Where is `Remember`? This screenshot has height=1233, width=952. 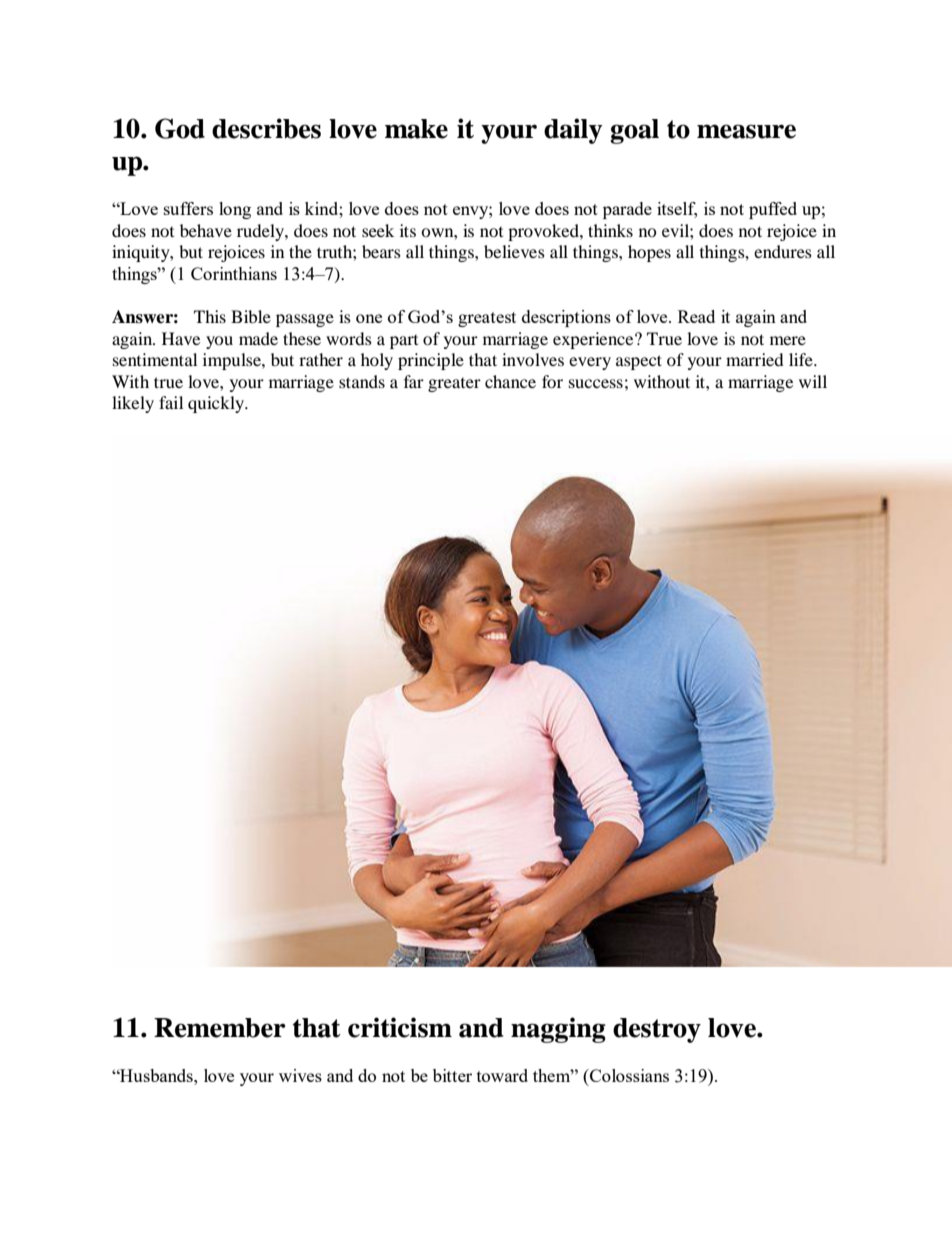
Remember is located at coordinates (220, 1028).
